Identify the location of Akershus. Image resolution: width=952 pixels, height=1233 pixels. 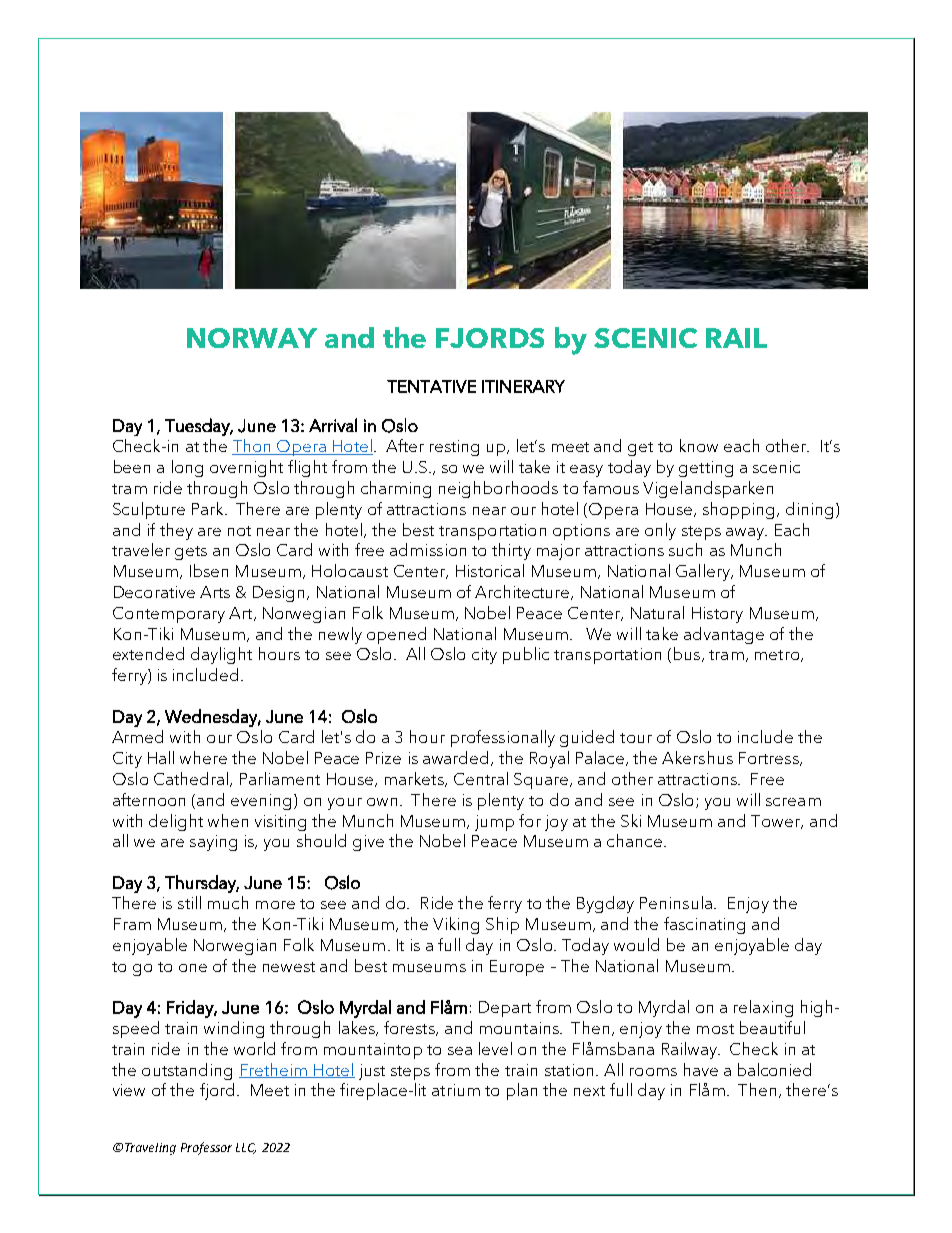
(697, 757).
